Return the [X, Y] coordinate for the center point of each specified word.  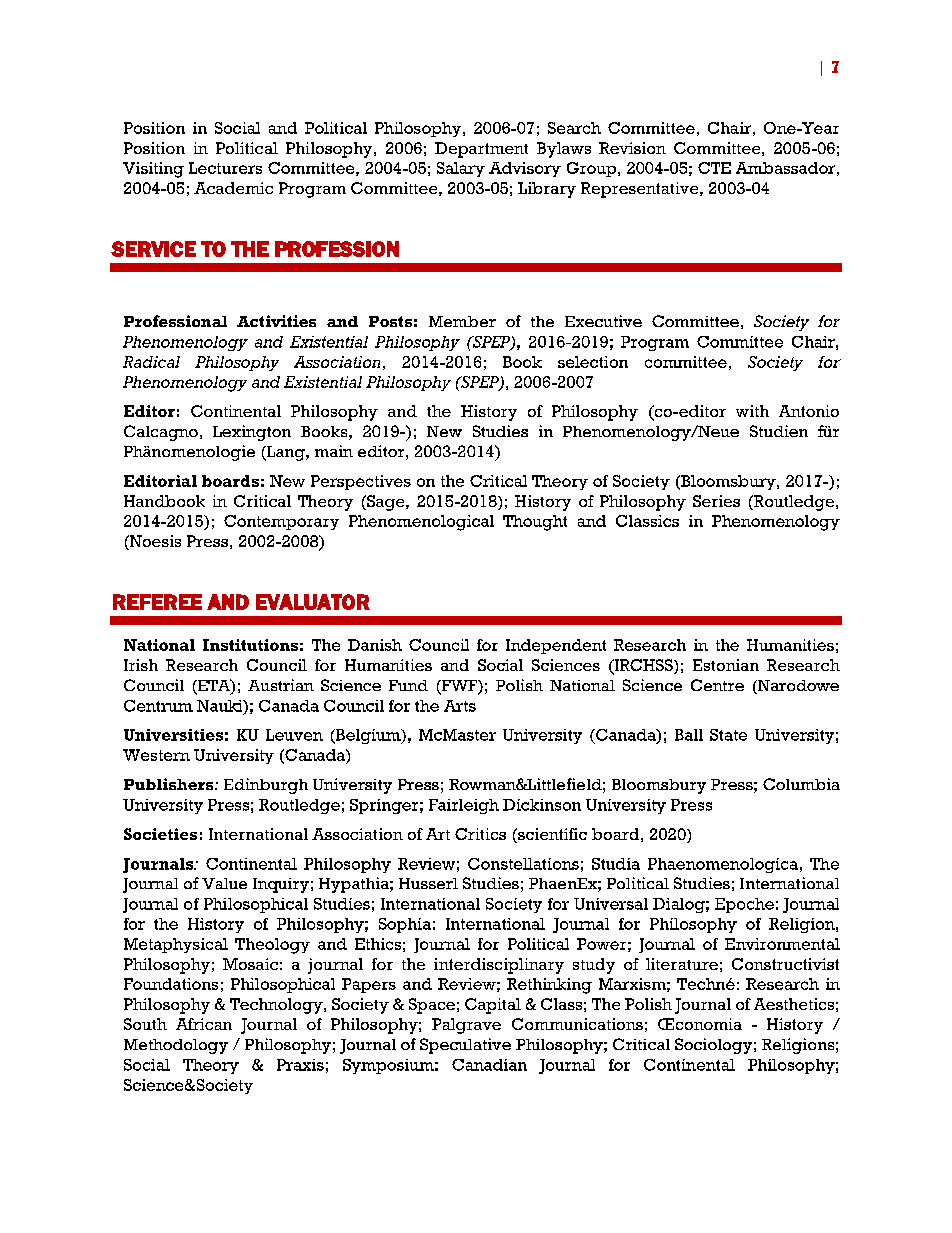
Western [156, 755]
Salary [461, 169]
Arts [460, 706]
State [728, 735]
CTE [714, 168]
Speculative [465, 1046]
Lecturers [225, 168]
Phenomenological [421, 523]
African [204, 1024]
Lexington [252, 433]
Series [716, 501]
